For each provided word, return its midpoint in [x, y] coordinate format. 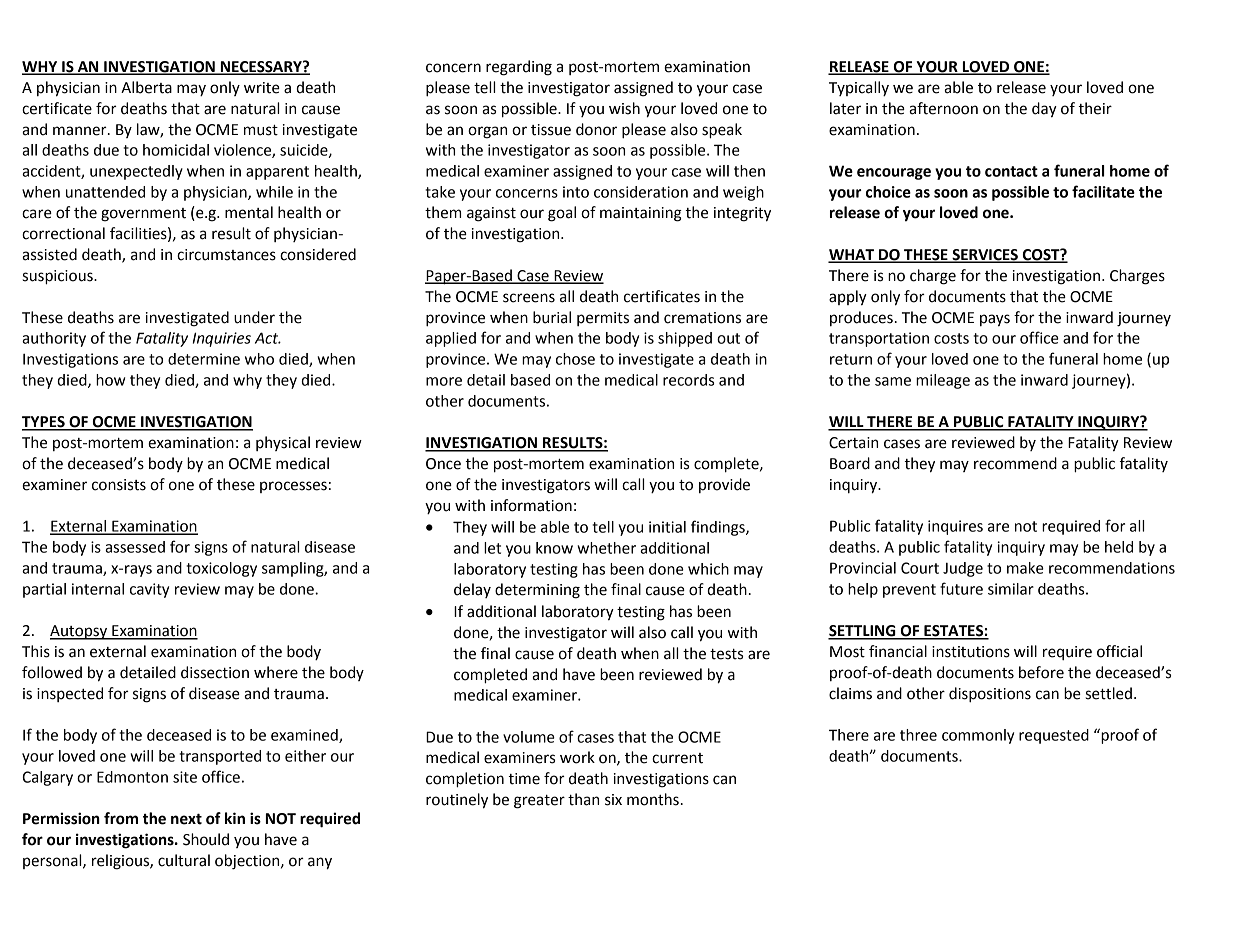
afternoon [943, 108]
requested [1054, 736]
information [531, 505]
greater [539, 802]
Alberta [146, 87]
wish [624, 108]
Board [850, 463]
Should [206, 839]
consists [119, 485]
